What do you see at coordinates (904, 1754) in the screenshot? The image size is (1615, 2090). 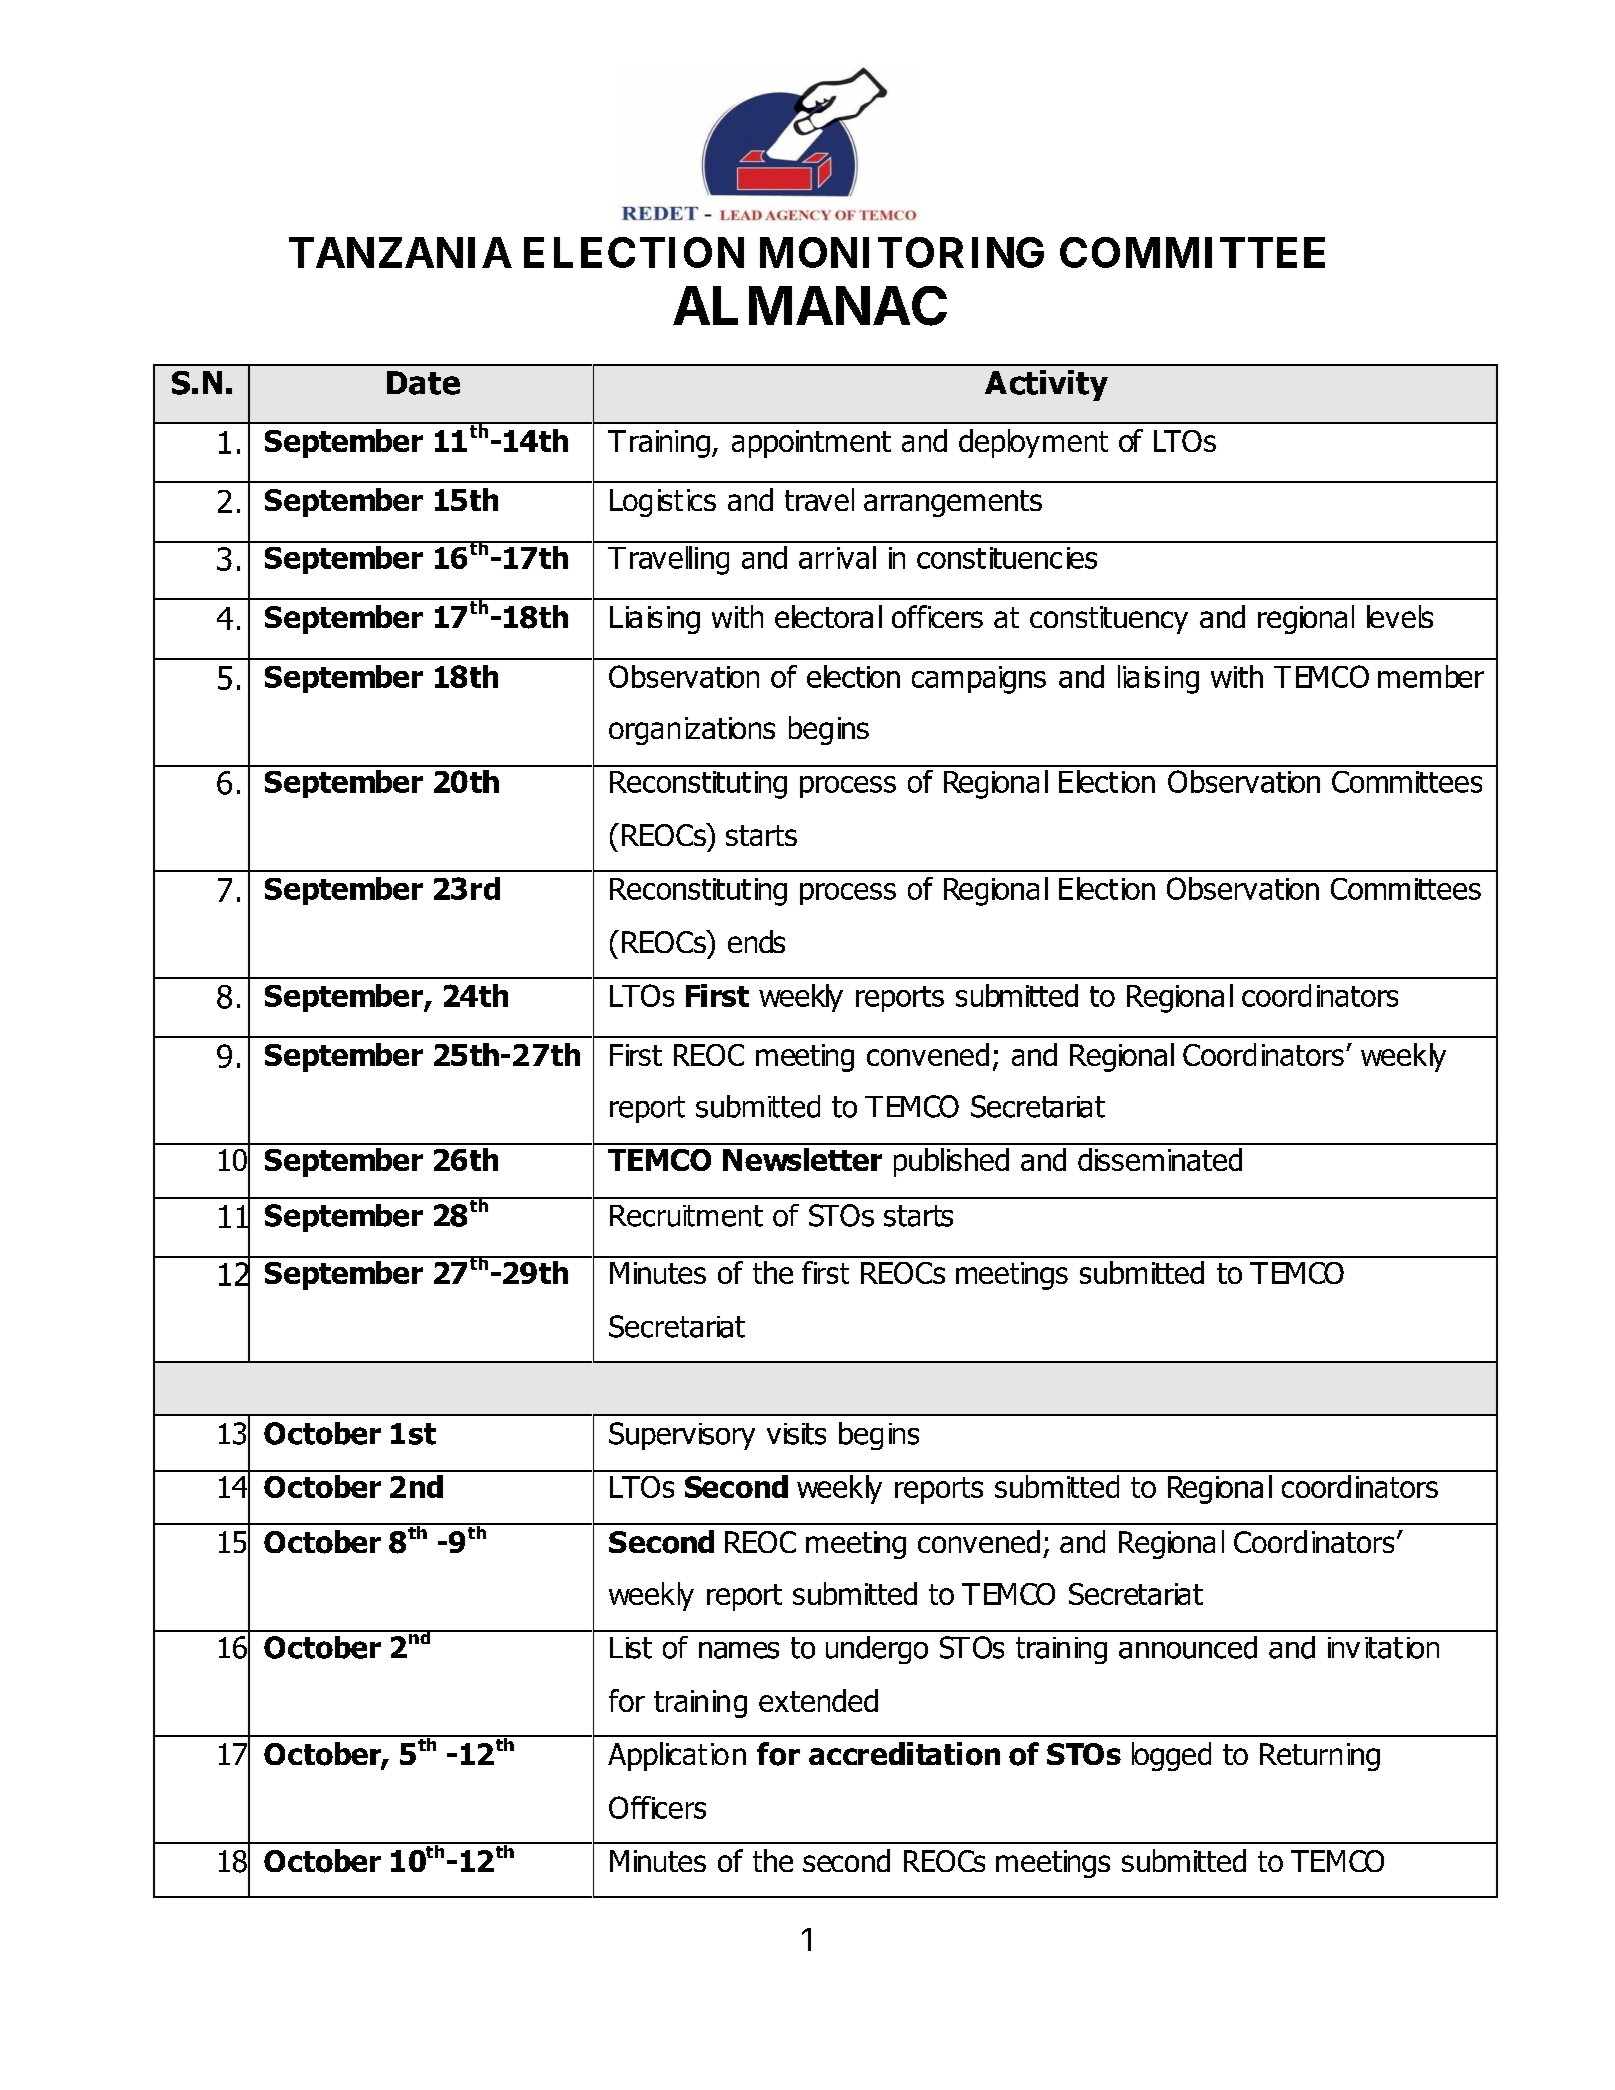 I see `accreditation` at bounding box center [904, 1754].
